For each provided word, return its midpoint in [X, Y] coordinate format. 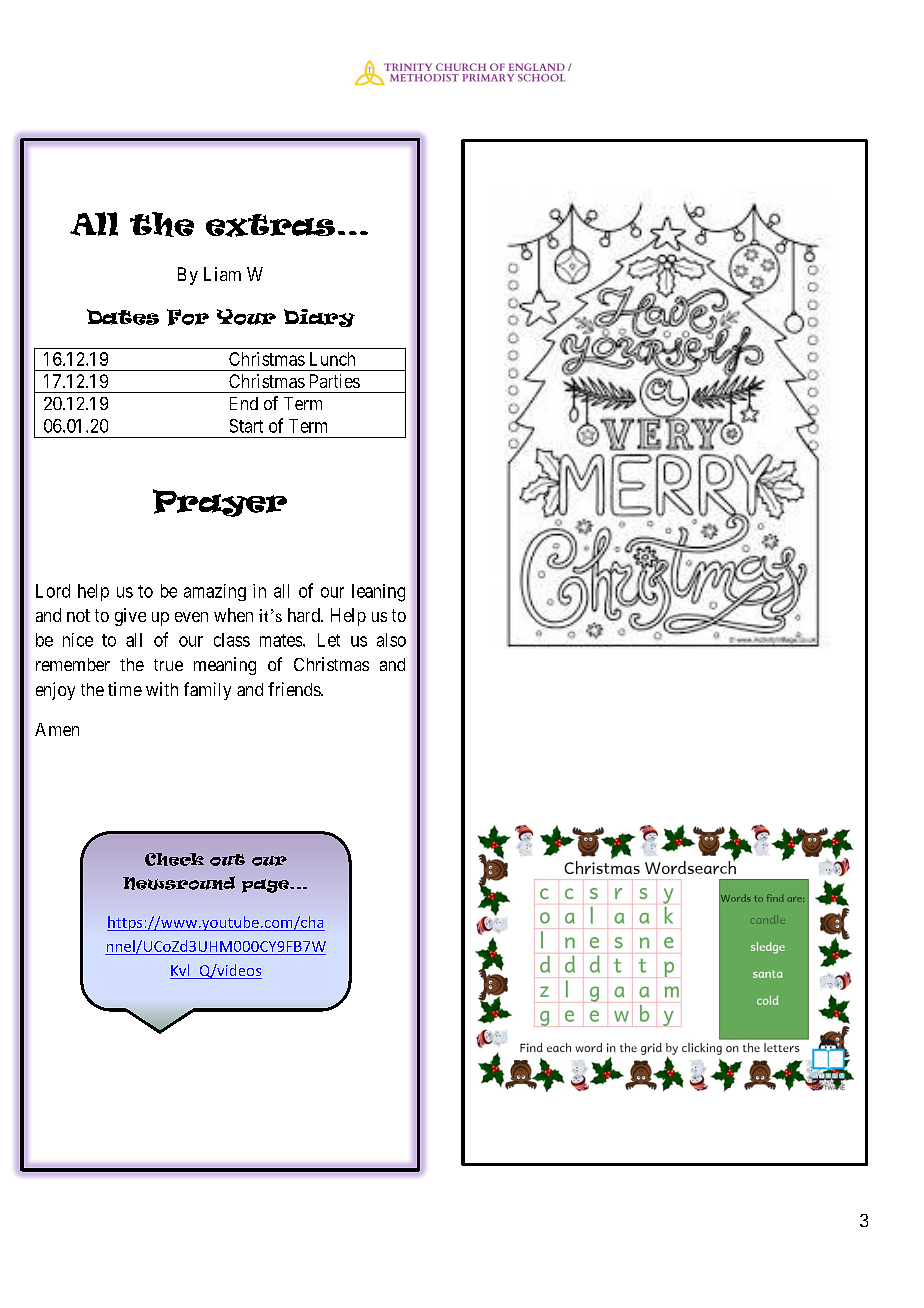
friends [295, 689]
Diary [319, 318]
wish [81, 924]
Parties [335, 381]
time [125, 689]
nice [78, 640]
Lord [53, 591]
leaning [378, 593]
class [232, 640]
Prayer [220, 503]
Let [329, 640]
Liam [222, 274]
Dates [123, 317]
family [207, 691]
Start [246, 426]
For [188, 317]
